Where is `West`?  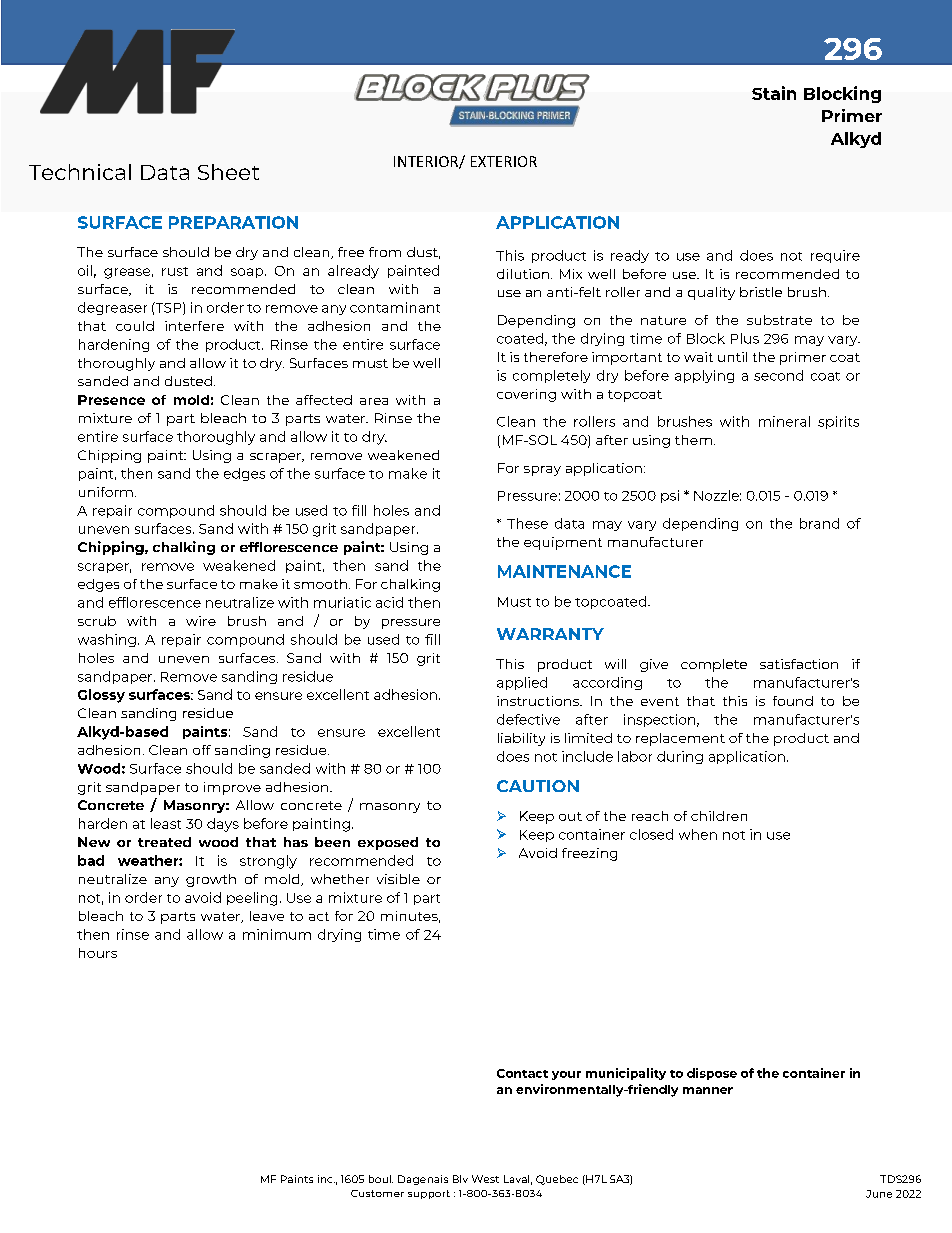
West is located at coordinates (485, 1179).
